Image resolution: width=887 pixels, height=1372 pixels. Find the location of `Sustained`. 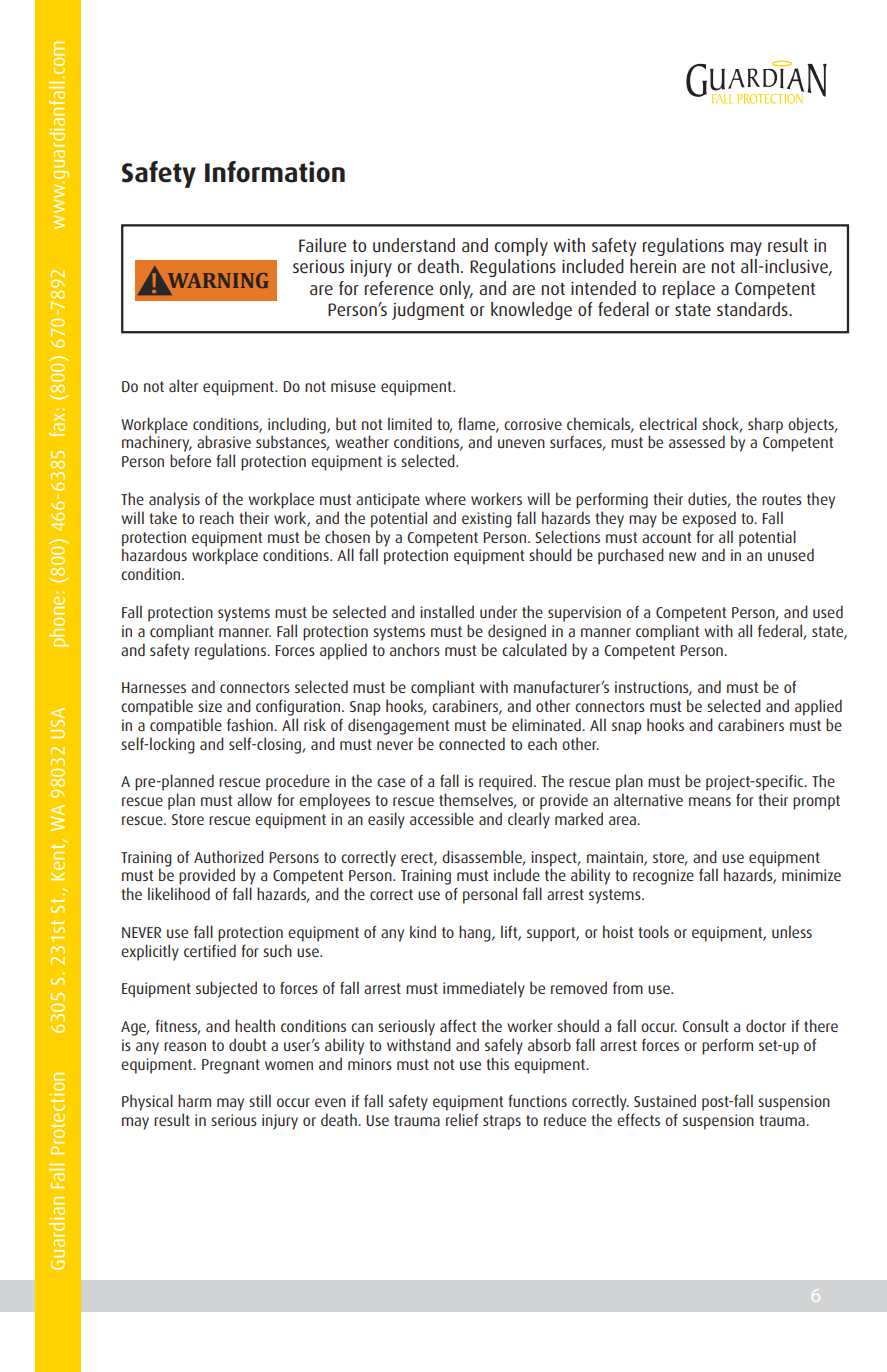

Sustained is located at coordinates (665, 1100).
